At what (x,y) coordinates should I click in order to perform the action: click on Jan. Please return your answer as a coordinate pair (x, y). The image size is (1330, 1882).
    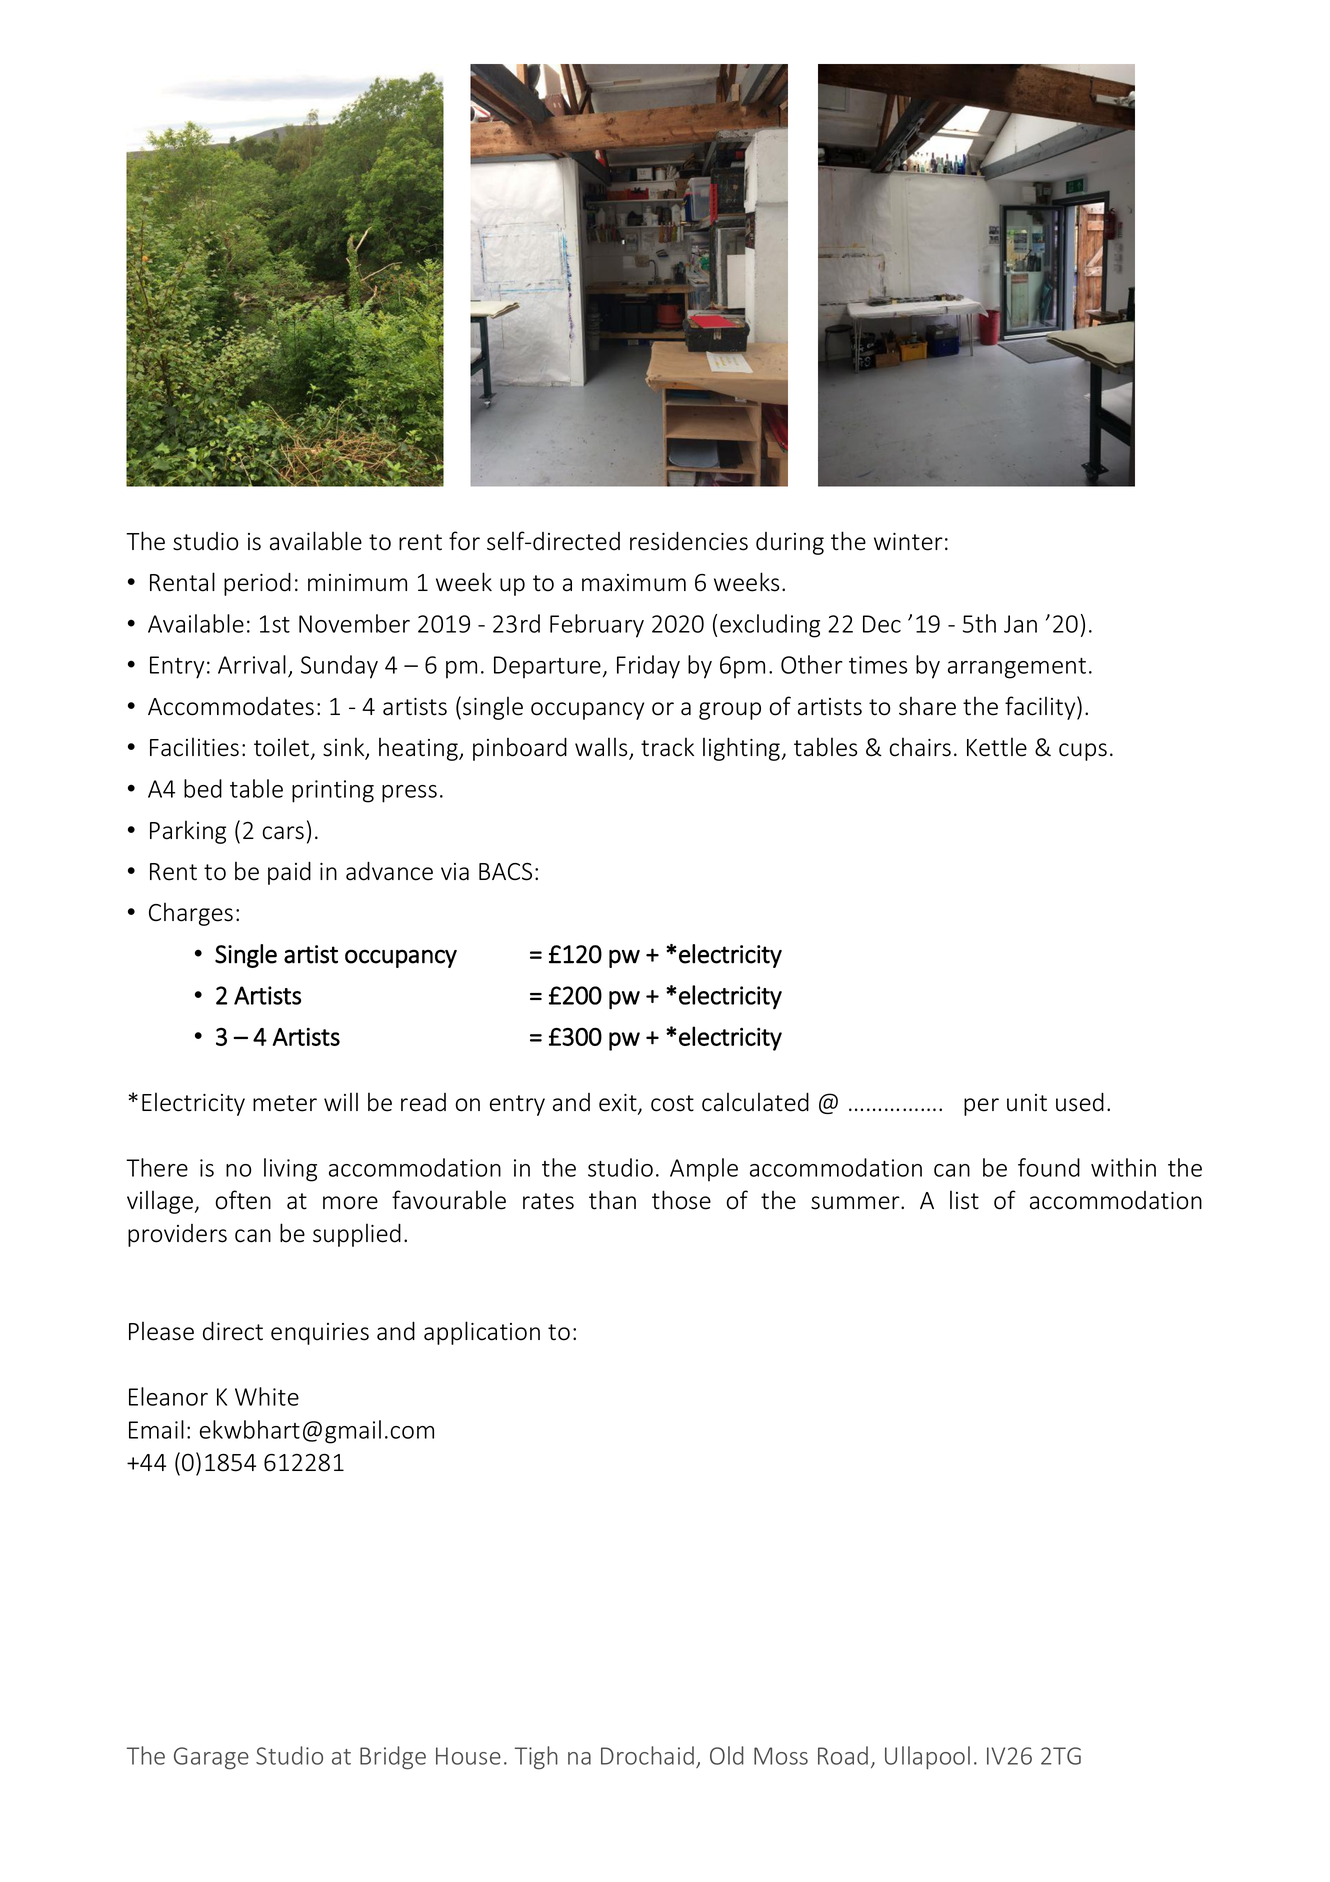
    Looking at the image, I should click on (1020, 624).
